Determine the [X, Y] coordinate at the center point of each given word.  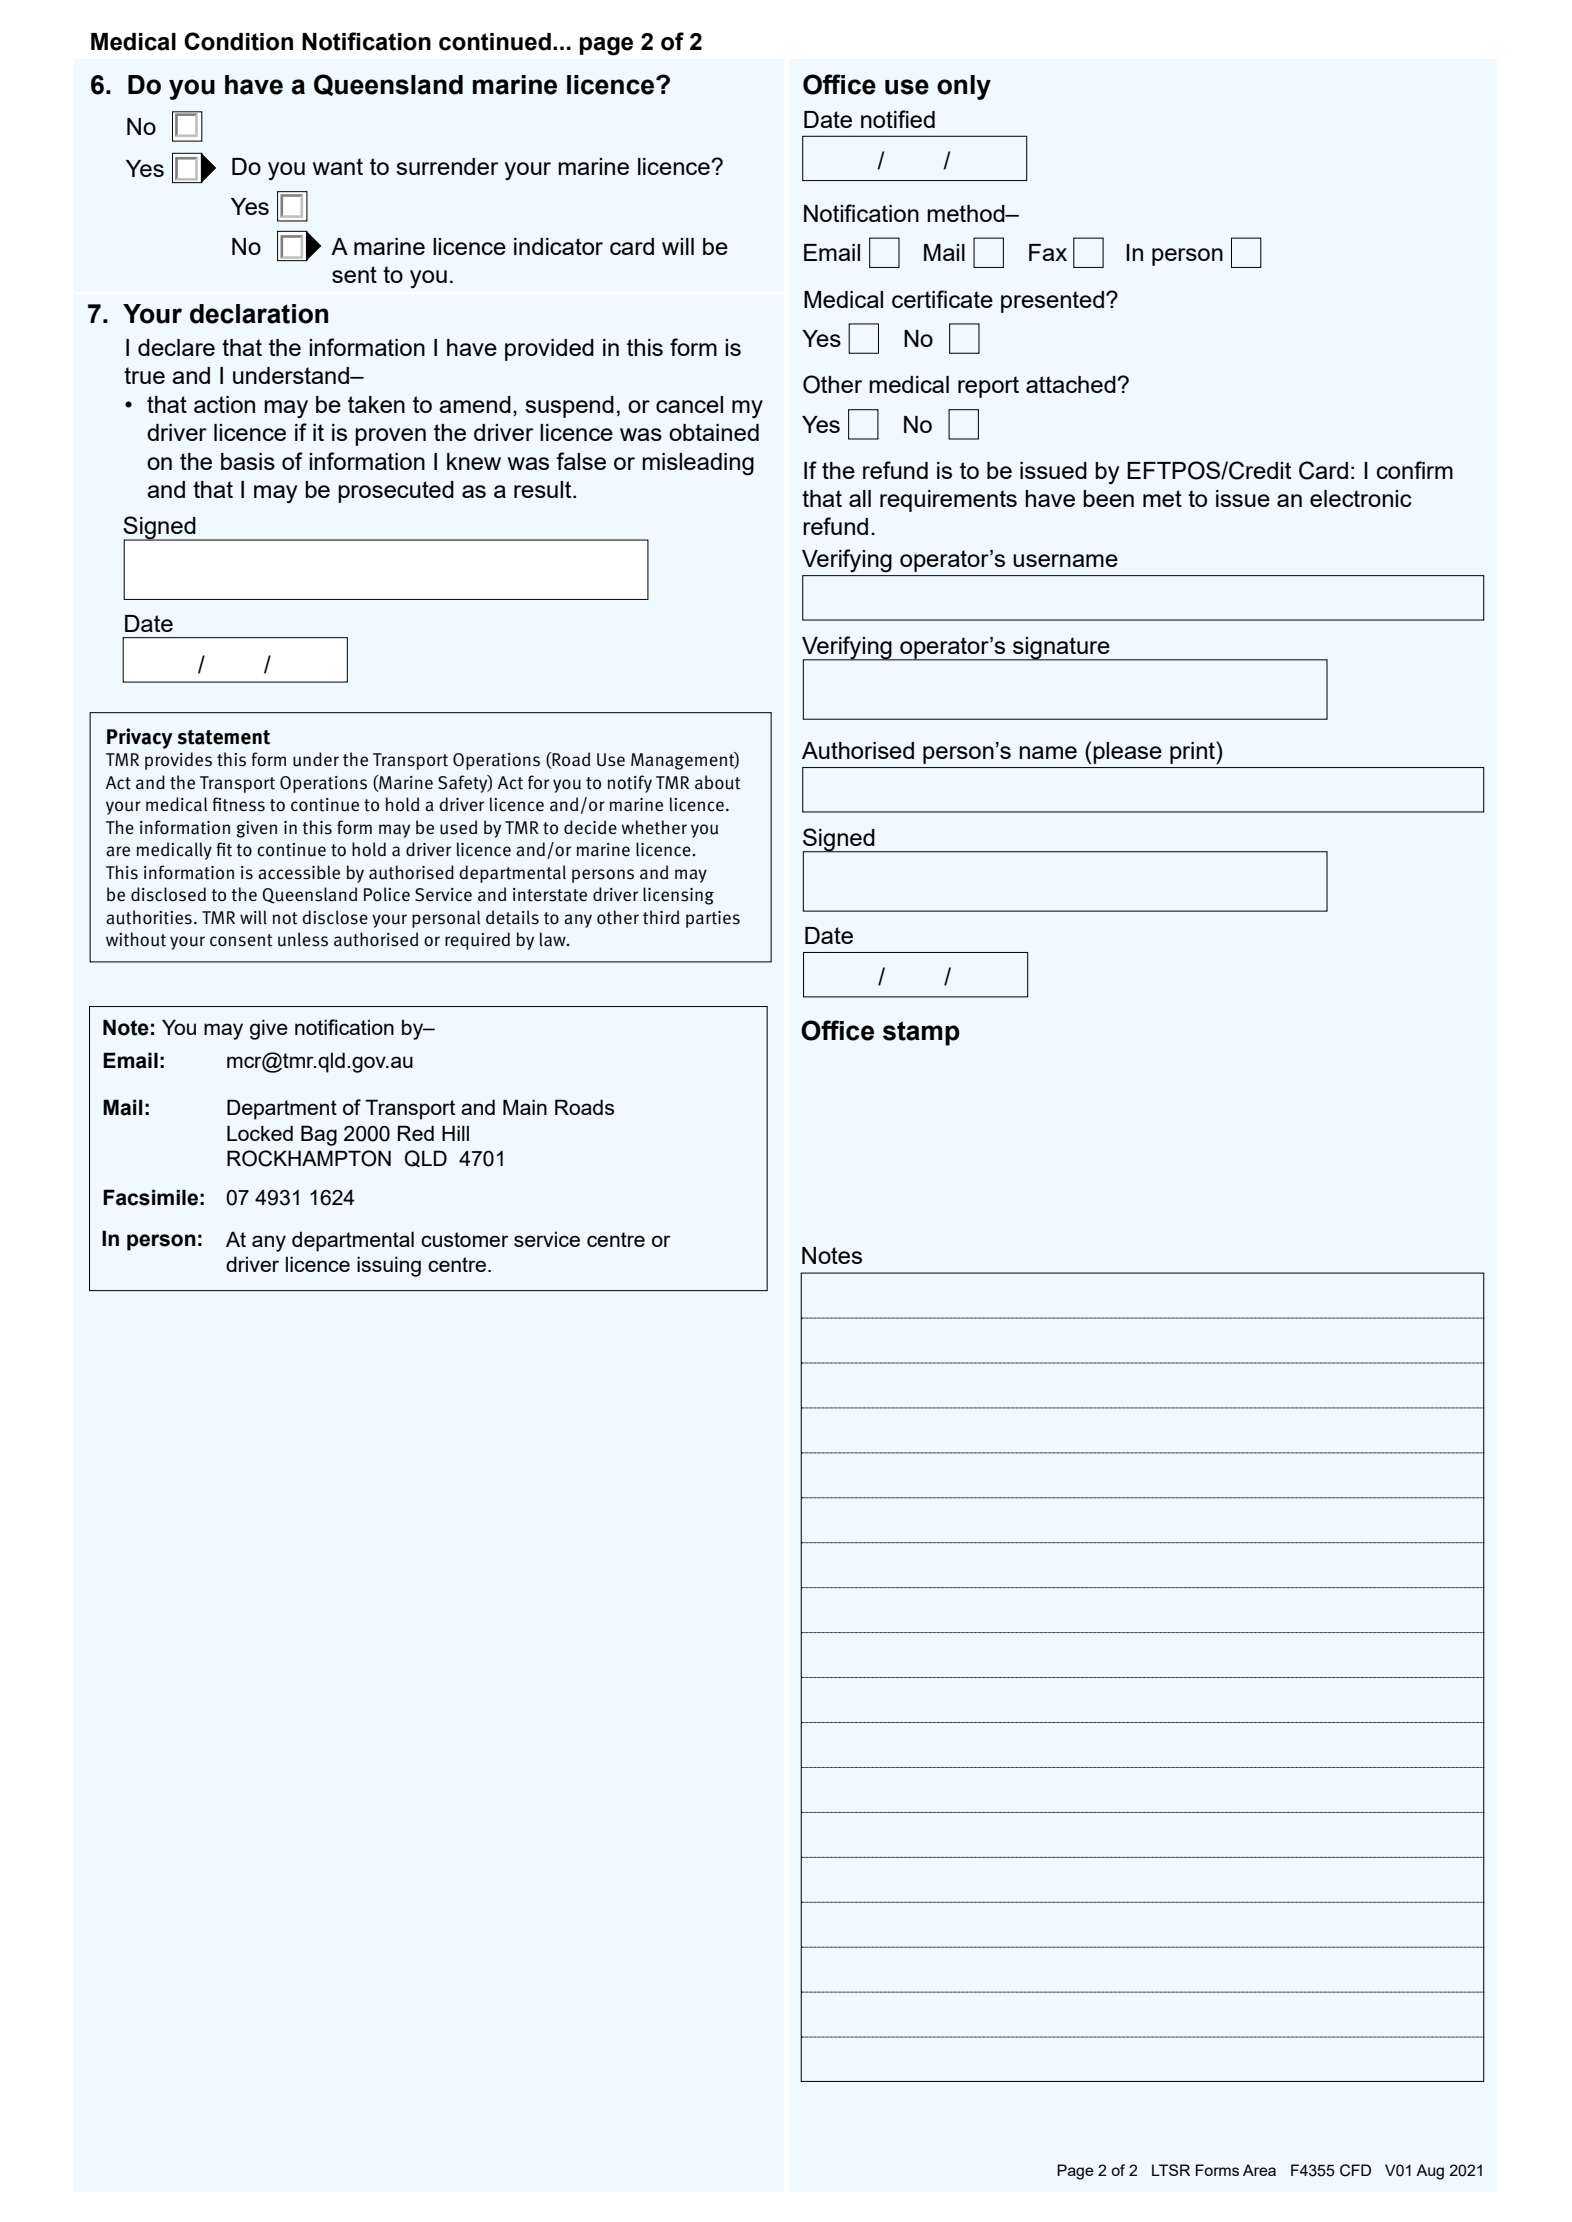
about [717, 782]
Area [1259, 2170]
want [338, 166]
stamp [921, 1033]
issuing [389, 1266]
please [1128, 753]
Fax [1048, 252]
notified [898, 119]
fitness [238, 804]
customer [465, 1239]
